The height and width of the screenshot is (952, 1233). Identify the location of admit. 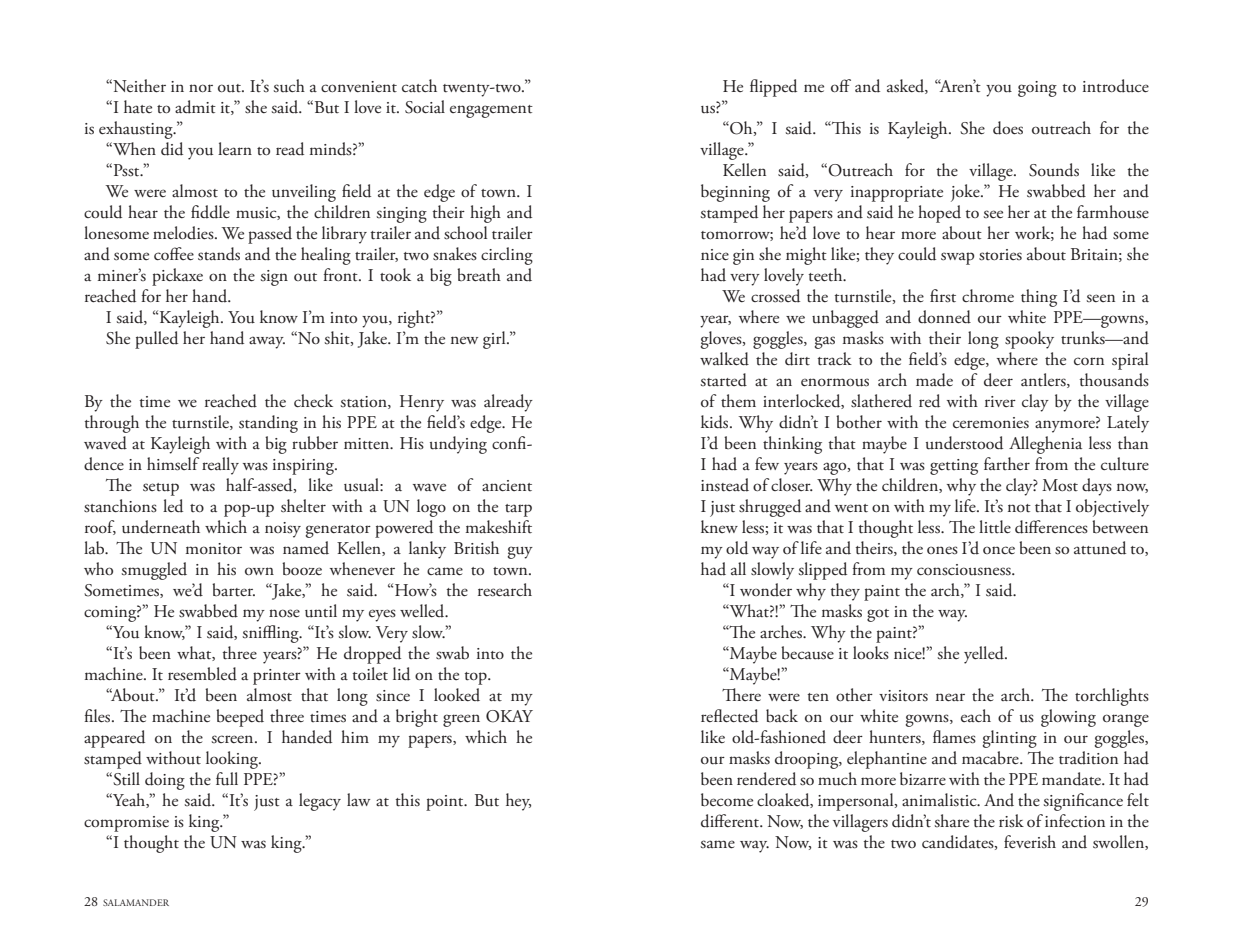
(195, 107).
